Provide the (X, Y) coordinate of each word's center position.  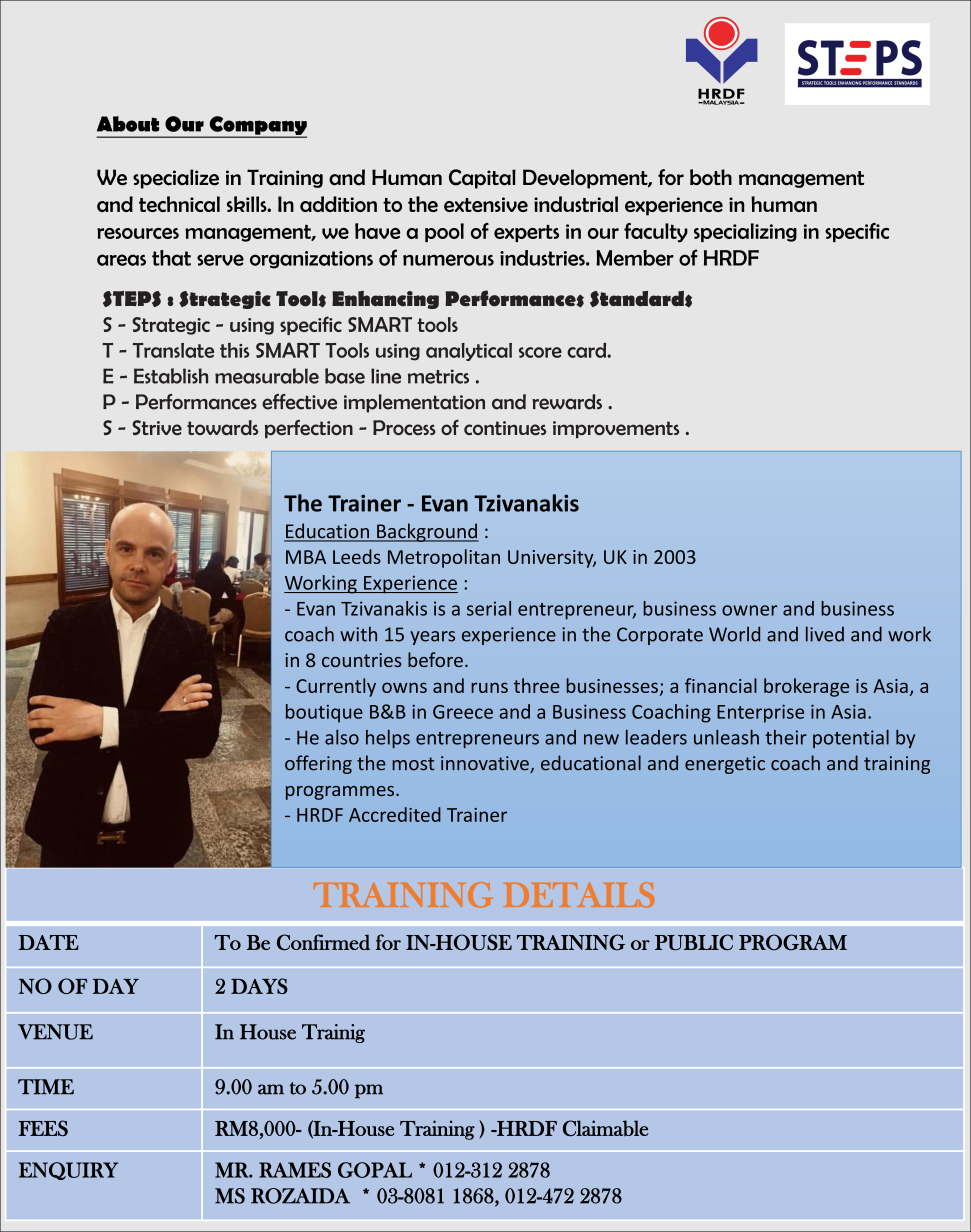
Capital (482, 179)
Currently (336, 687)
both (711, 177)
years (432, 638)
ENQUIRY (68, 1171)
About (128, 124)
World (734, 634)
